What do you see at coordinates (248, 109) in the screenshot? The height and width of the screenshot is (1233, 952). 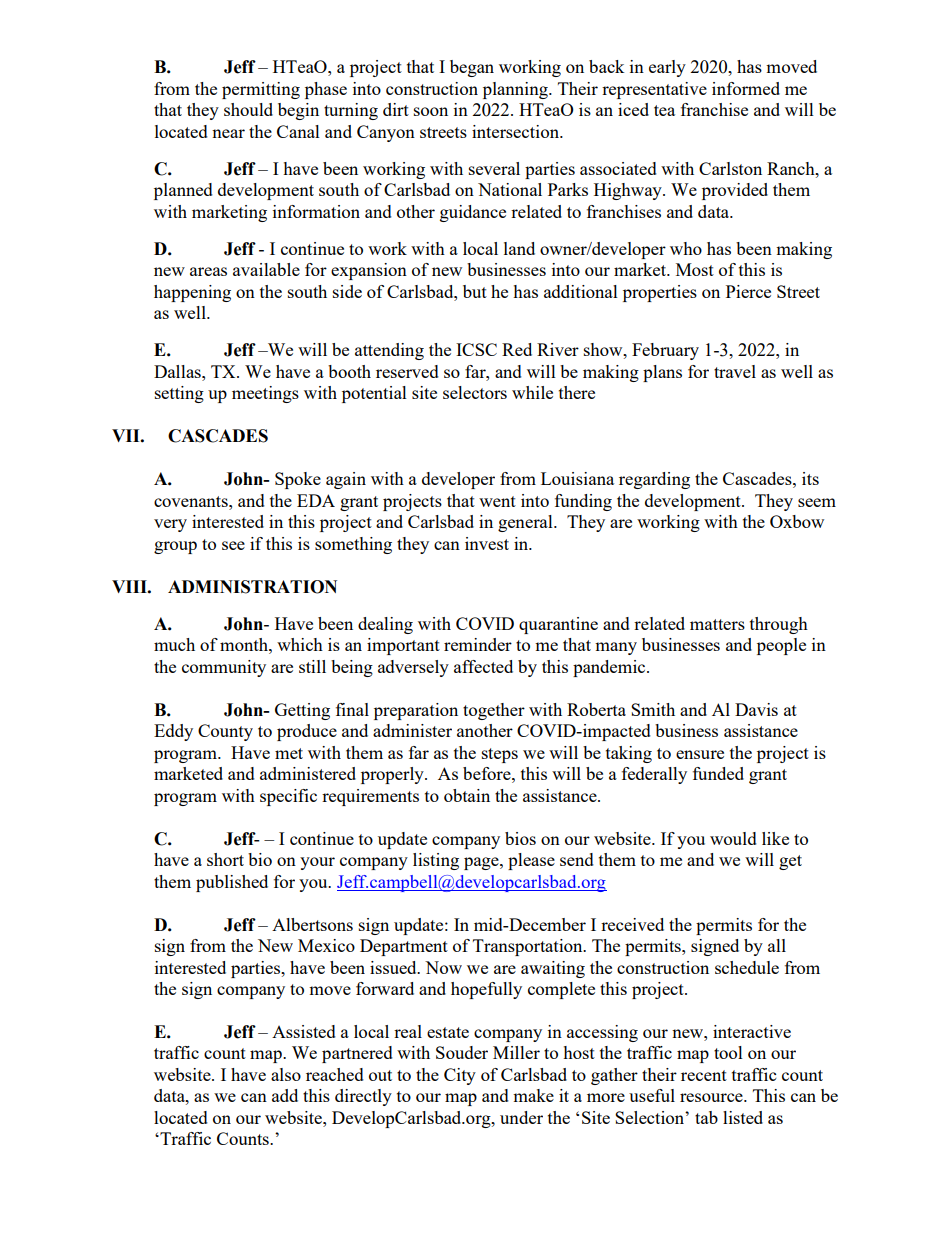 I see `should` at bounding box center [248, 109].
